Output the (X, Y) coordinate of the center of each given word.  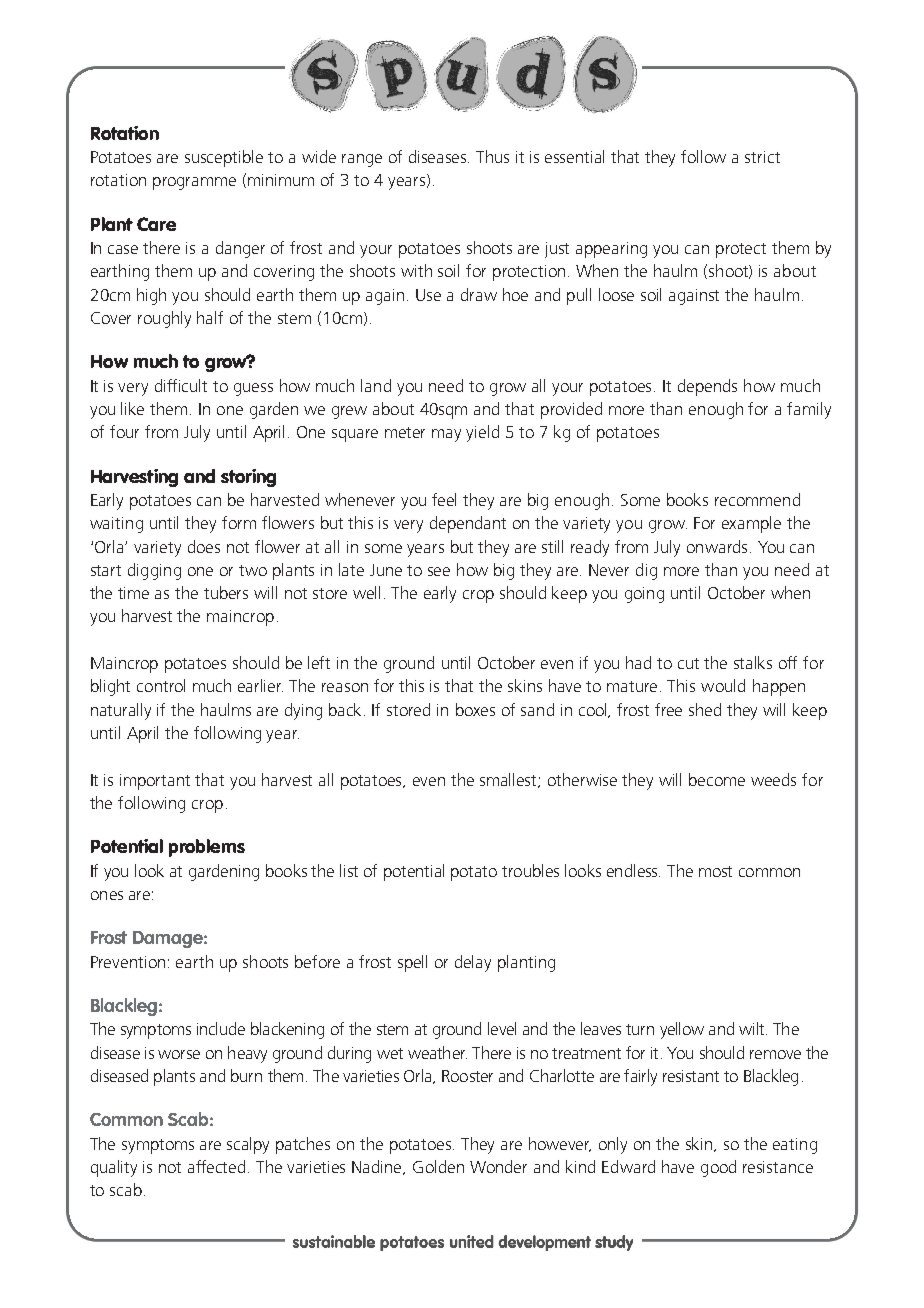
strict (762, 157)
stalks (753, 662)
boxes (475, 709)
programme (194, 183)
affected (216, 1166)
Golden (438, 1166)
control (161, 685)
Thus (492, 156)
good (718, 1168)
